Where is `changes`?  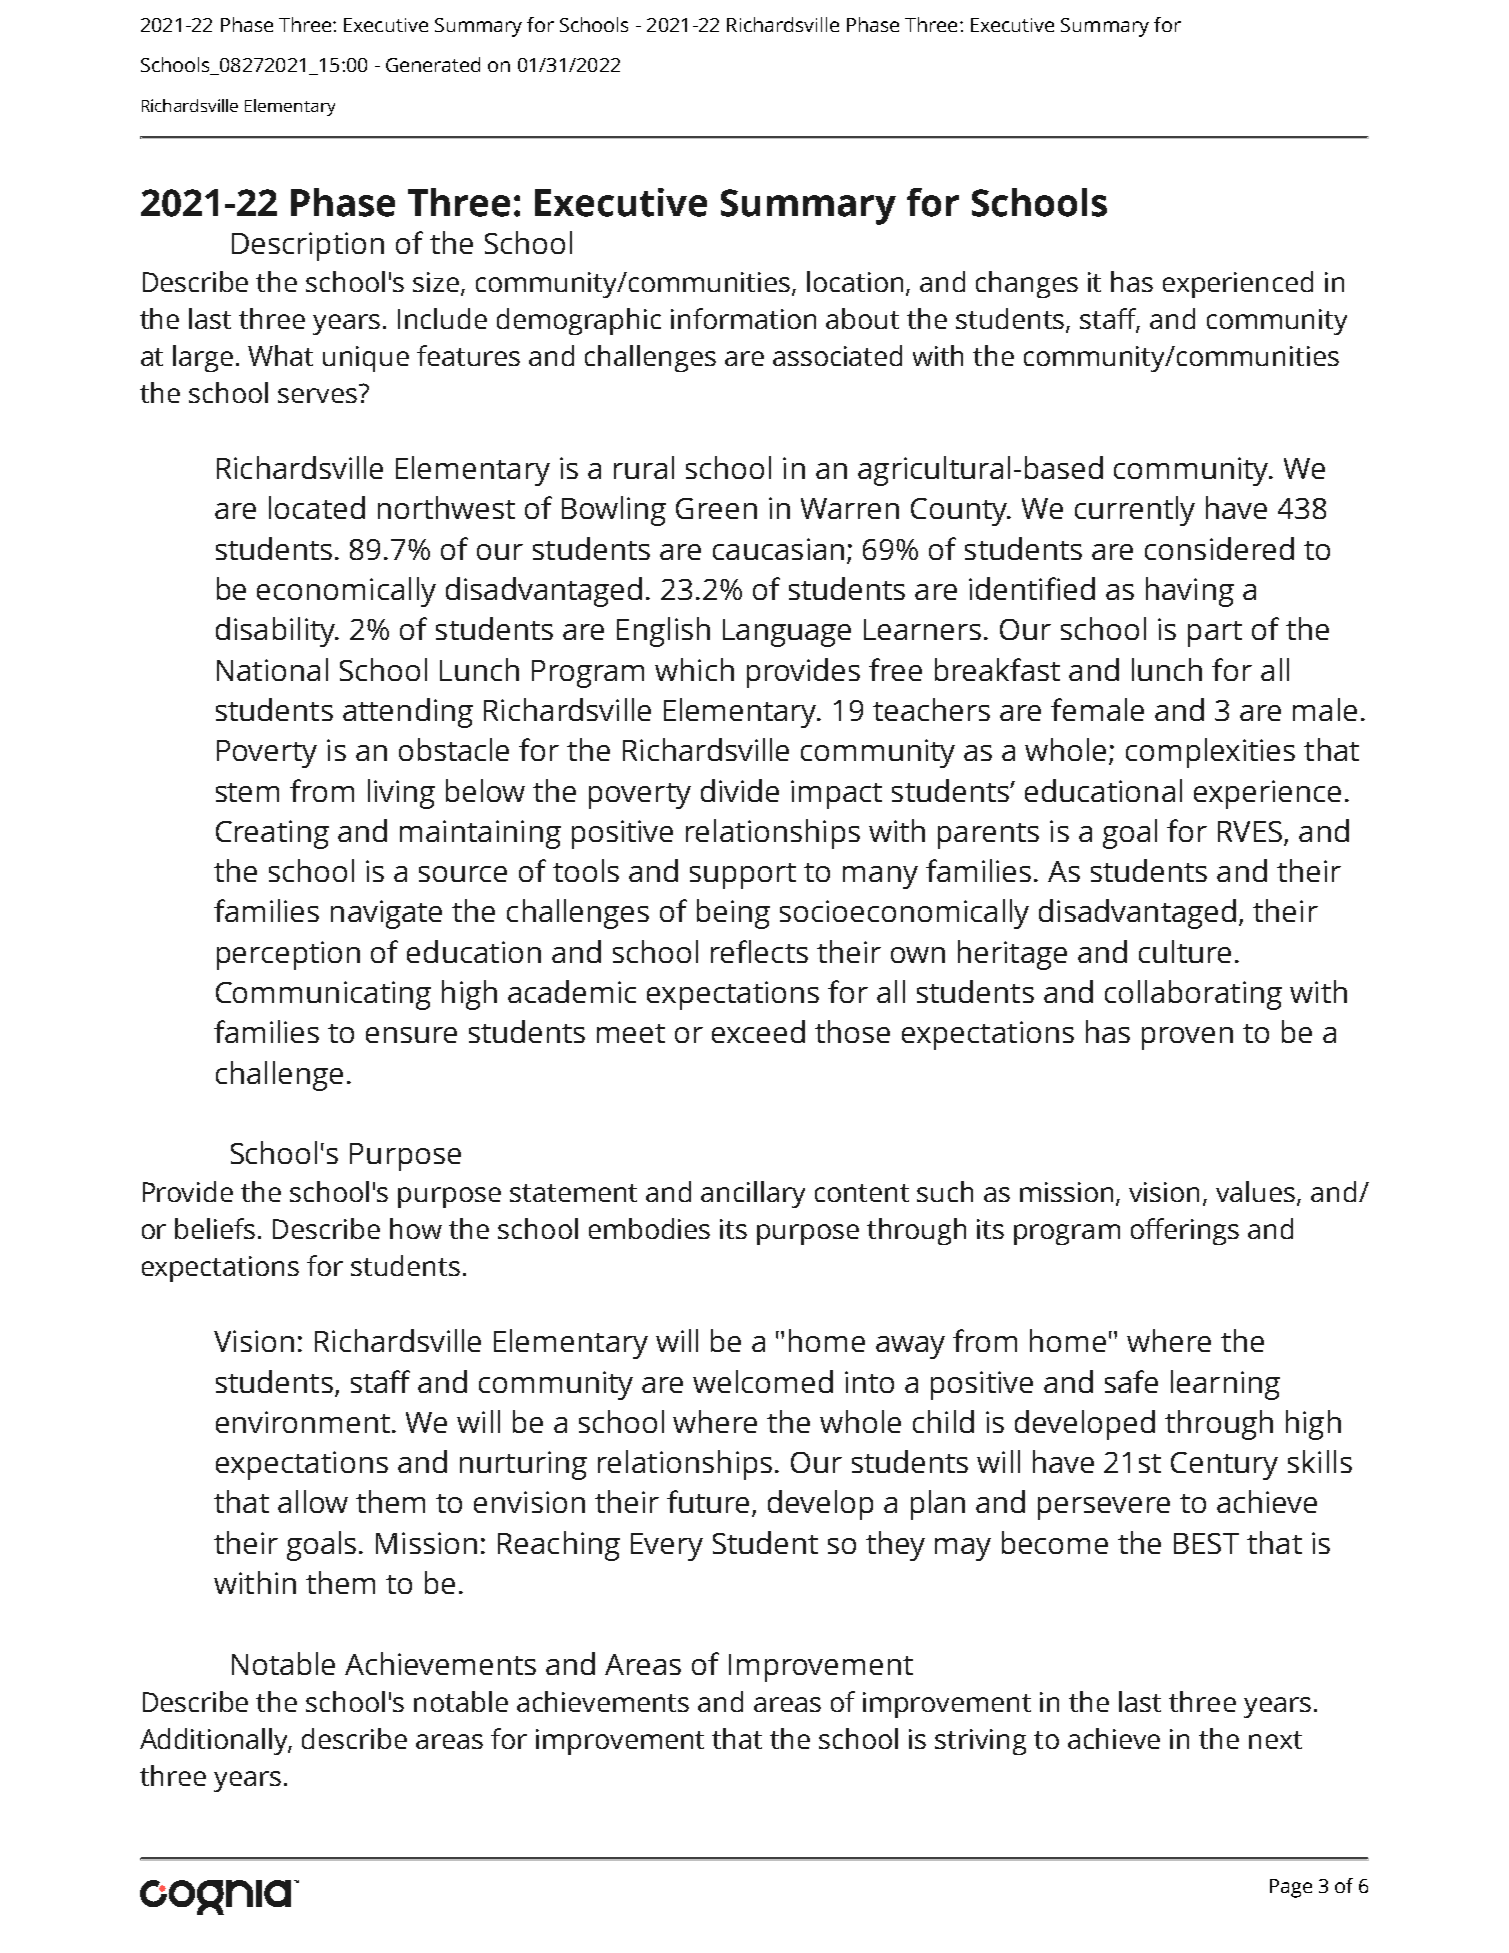
changes is located at coordinates (1027, 284).
